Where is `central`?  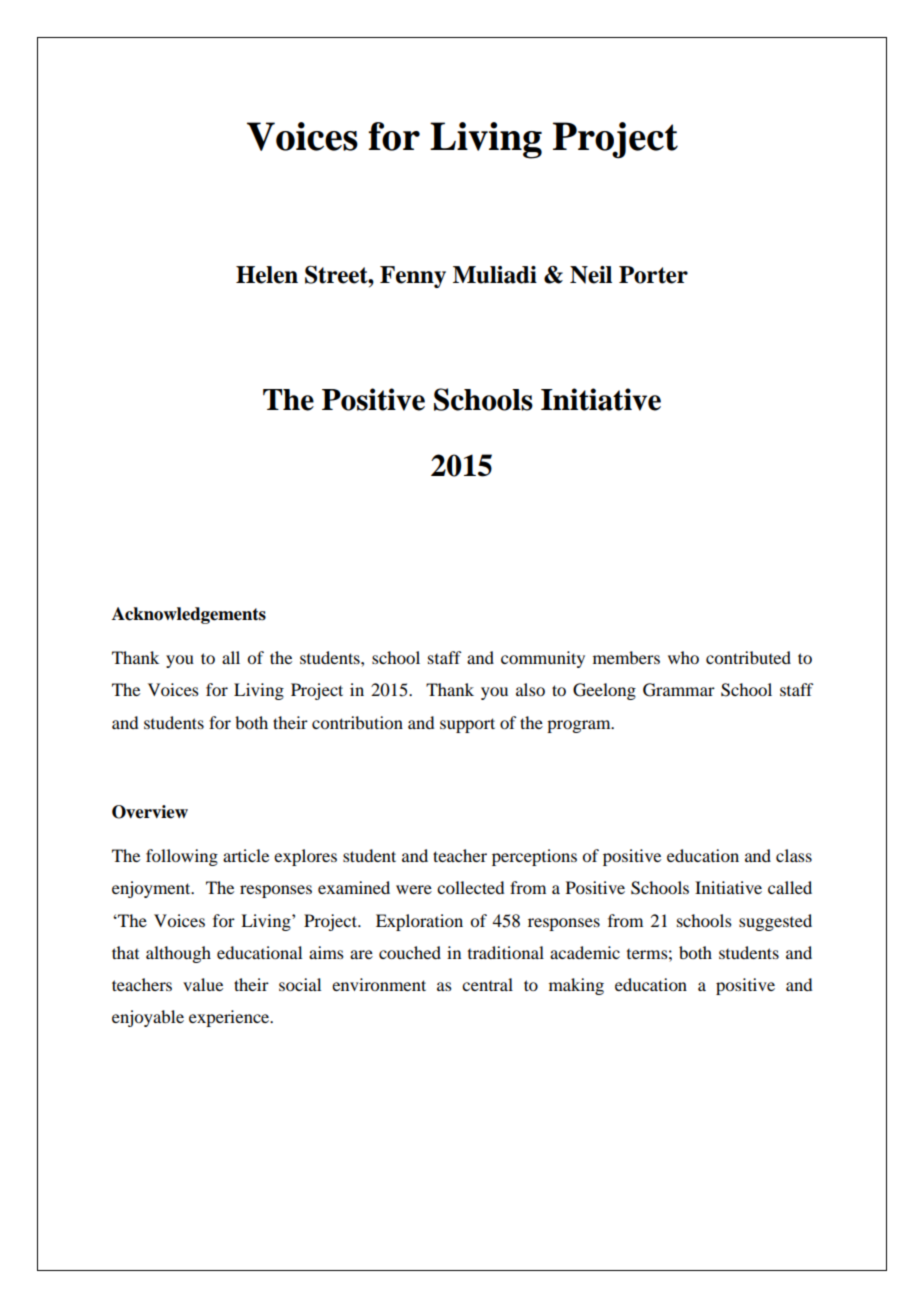
central is located at coordinates (487, 984).
